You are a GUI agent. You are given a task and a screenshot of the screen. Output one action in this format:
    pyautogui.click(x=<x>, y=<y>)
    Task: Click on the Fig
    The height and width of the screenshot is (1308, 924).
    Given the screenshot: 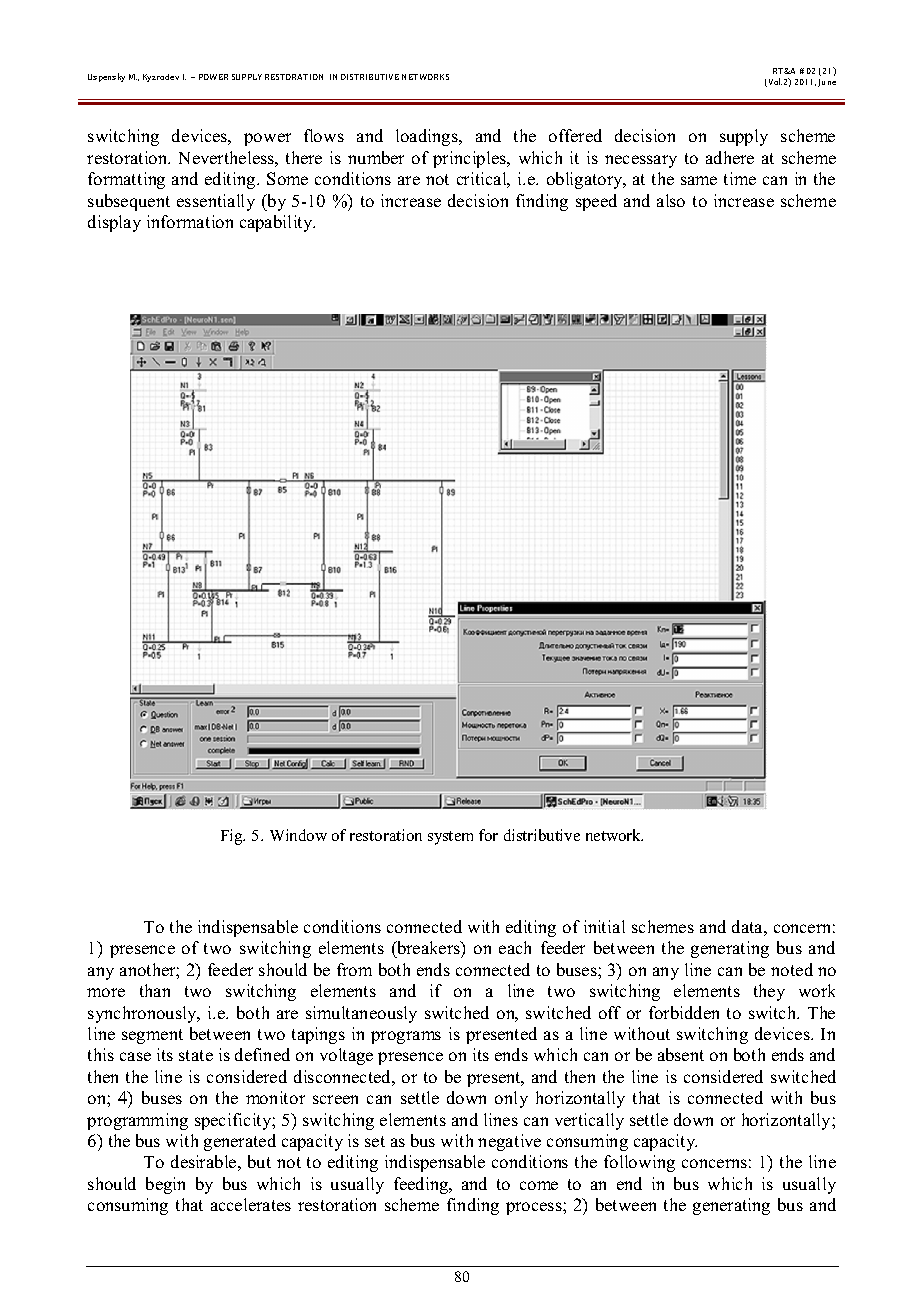 What is the action you would take?
    pyautogui.click(x=233, y=837)
